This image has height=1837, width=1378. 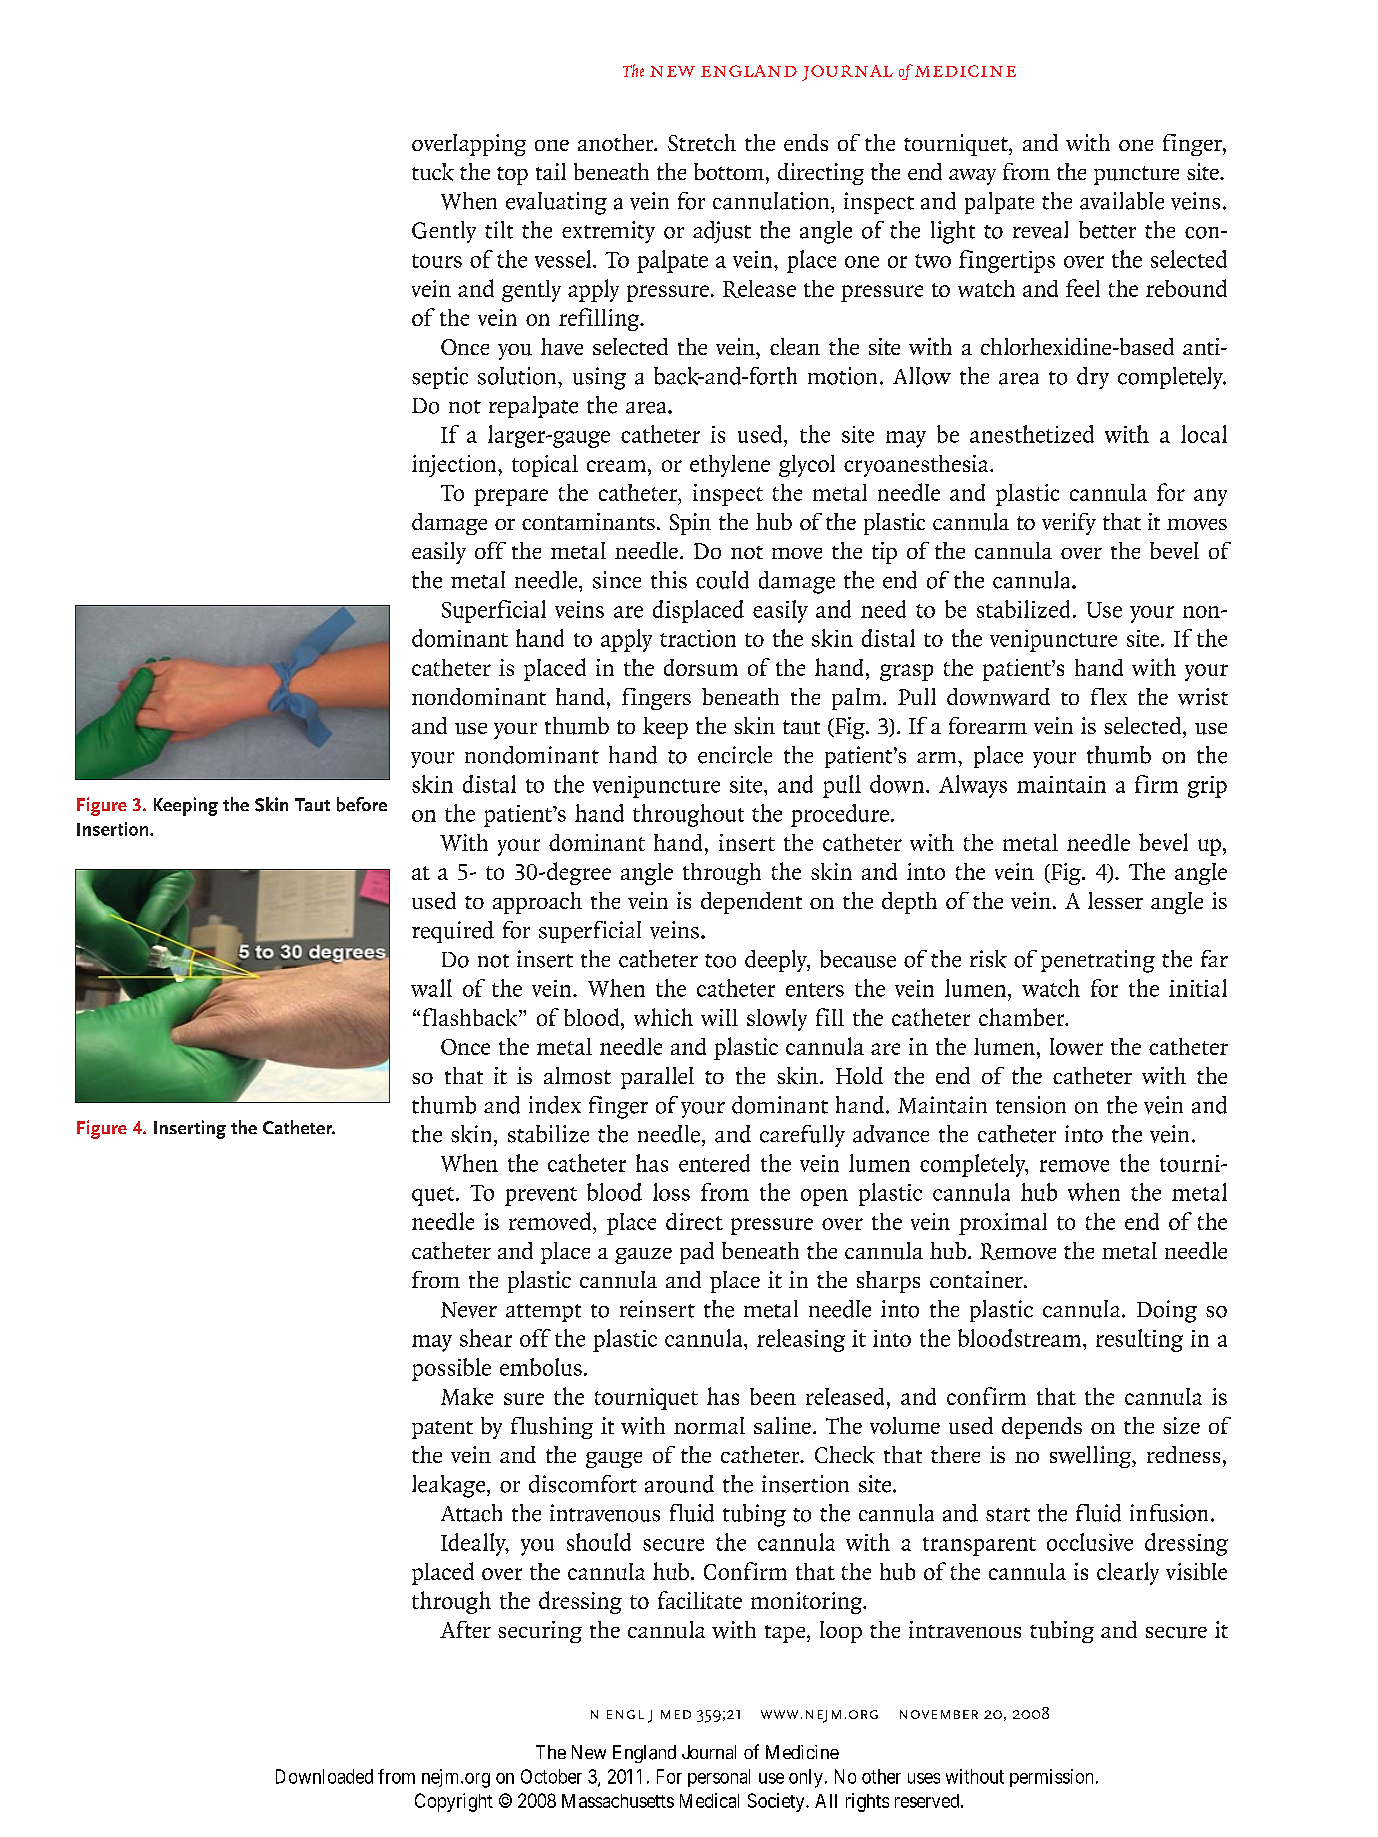 I want to click on tension, so click(x=1031, y=1105).
